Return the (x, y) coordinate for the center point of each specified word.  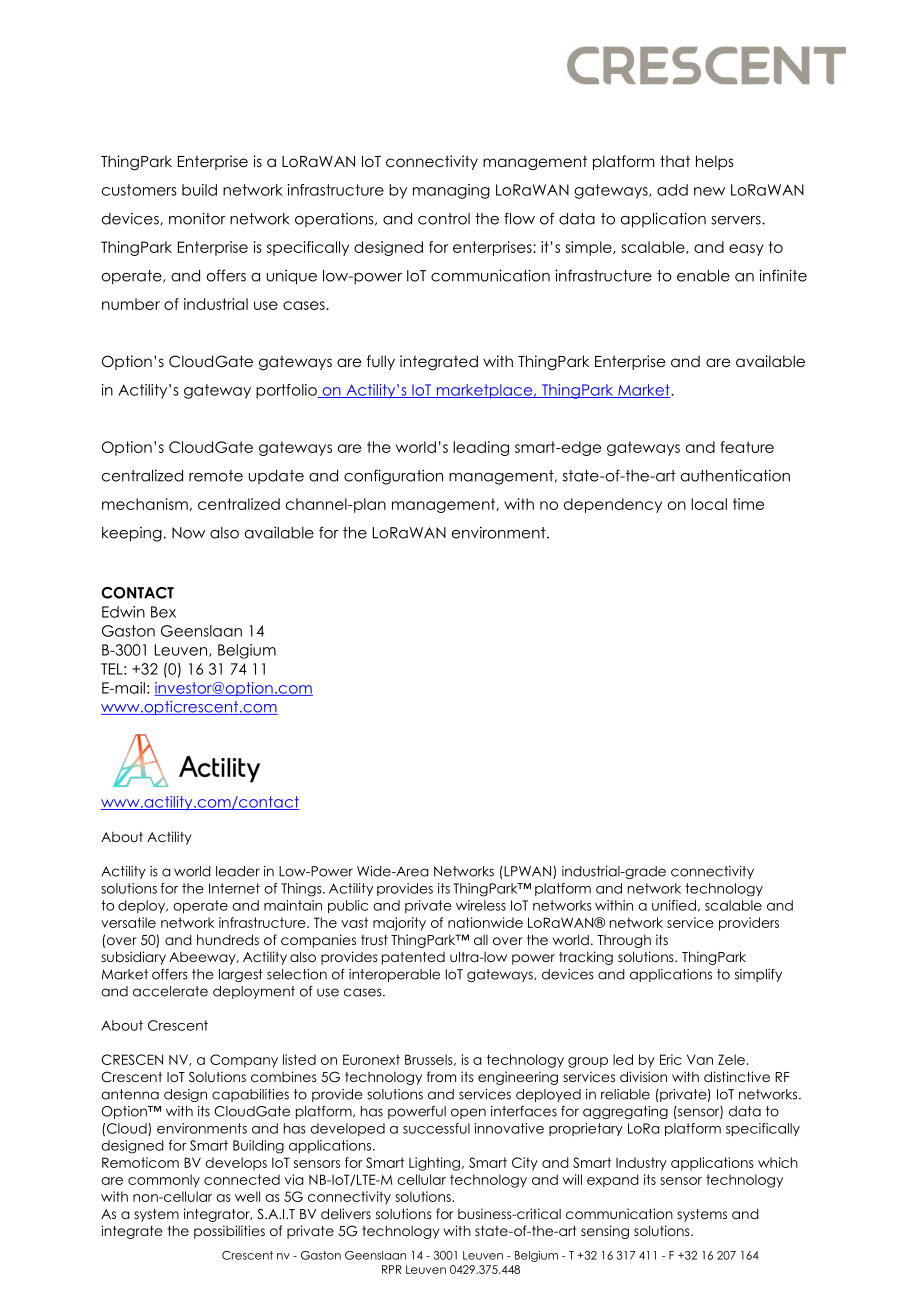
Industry (641, 1164)
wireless (481, 905)
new (709, 191)
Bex (163, 612)
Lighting (434, 1164)
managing (451, 191)
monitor (197, 218)
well (247, 1196)
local (709, 504)
